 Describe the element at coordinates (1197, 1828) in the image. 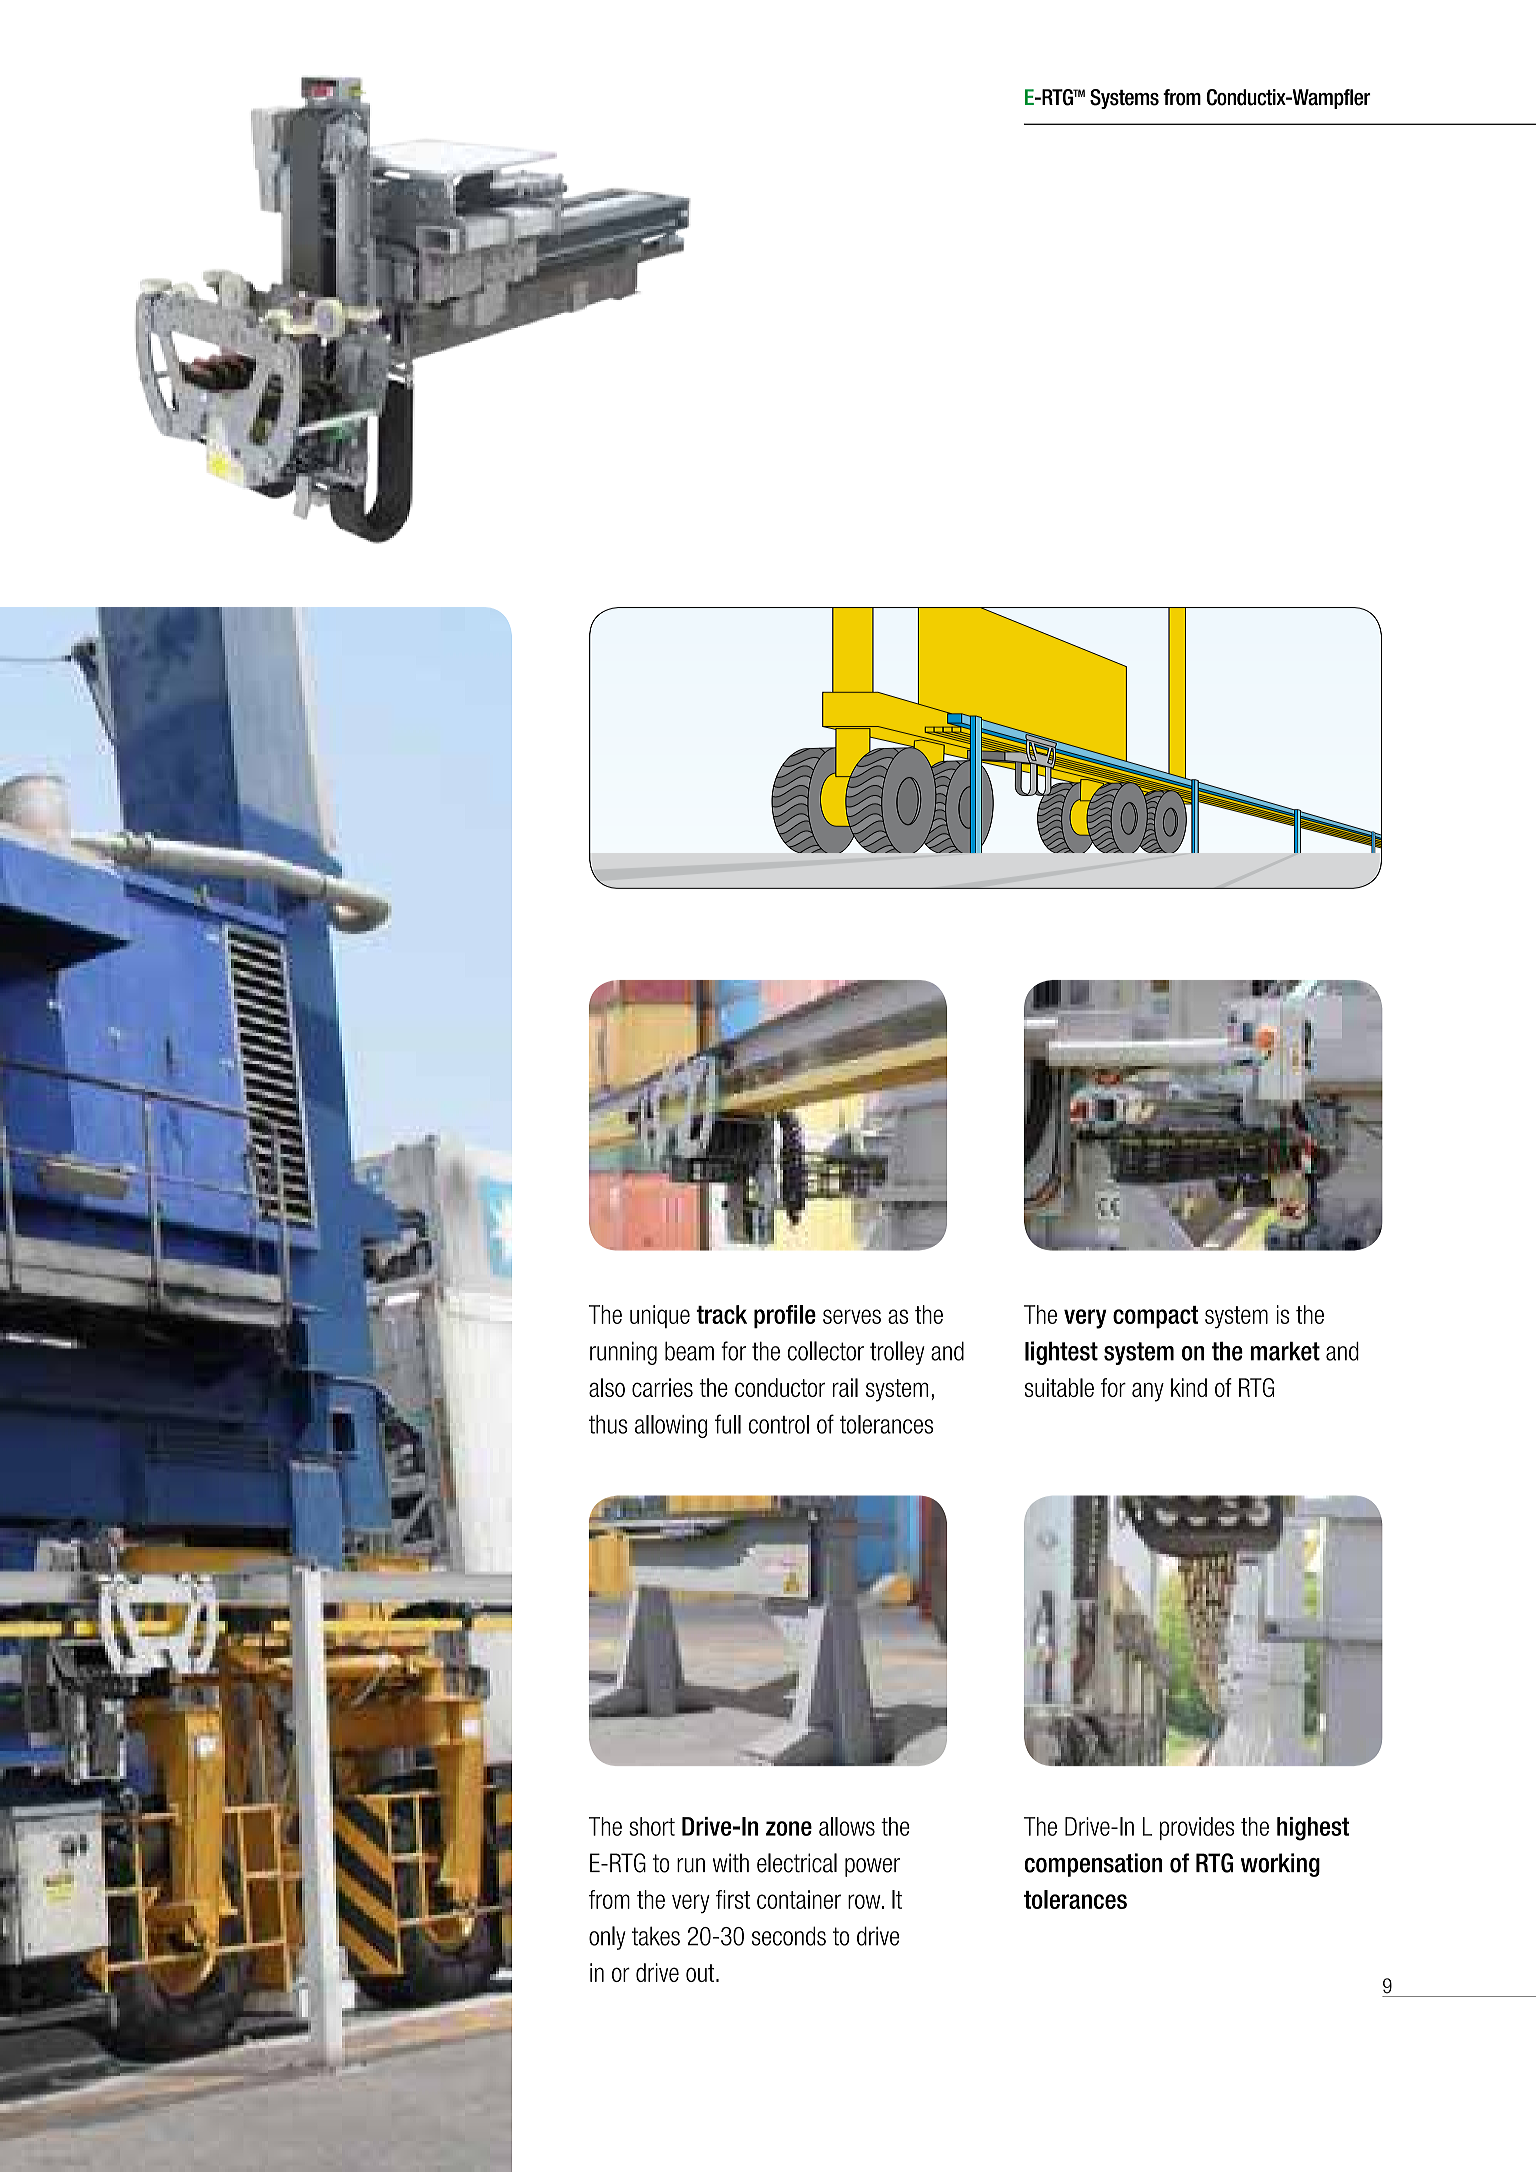

I see `provides` at that location.
